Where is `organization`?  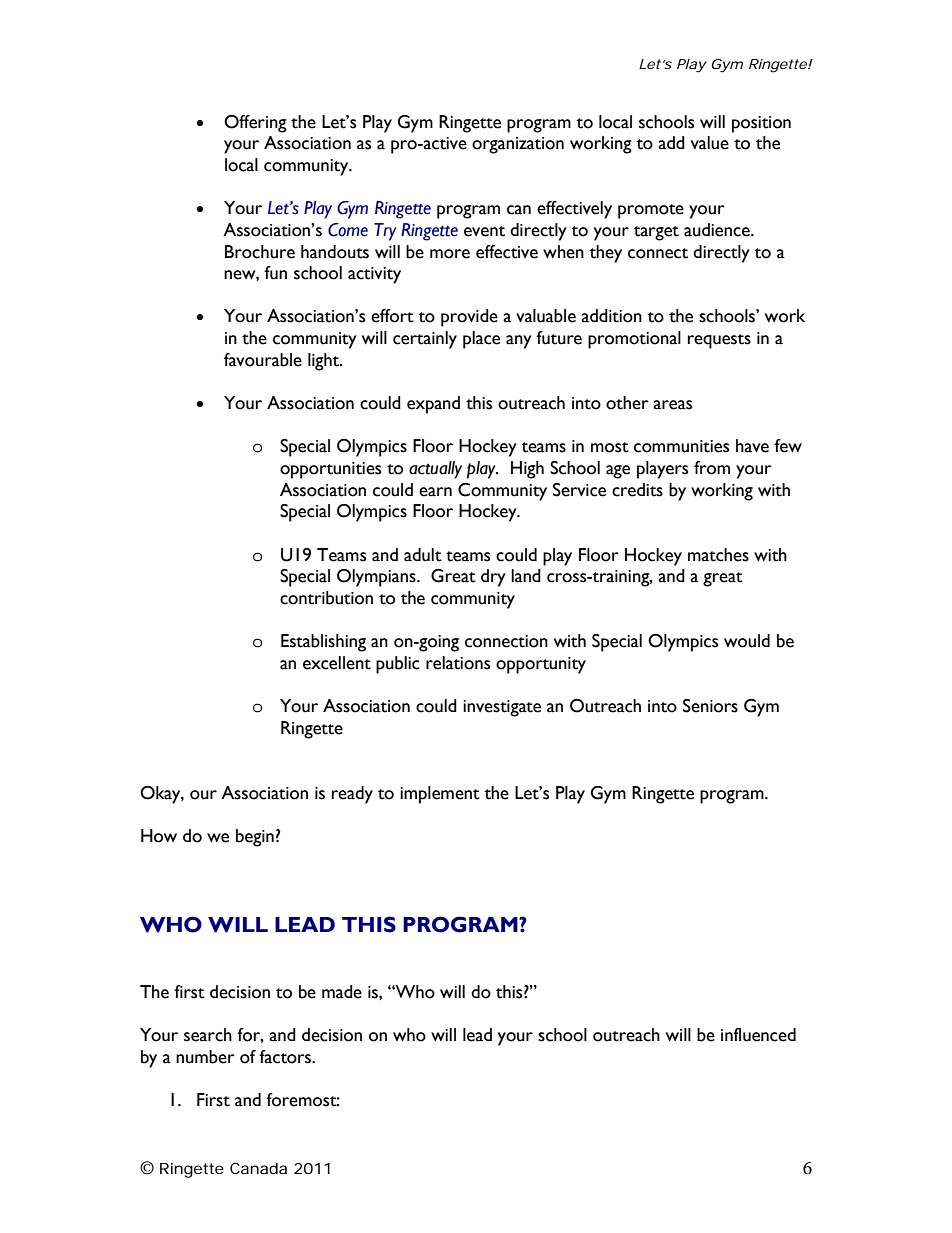
organization is located at coordinates (518, 145).
